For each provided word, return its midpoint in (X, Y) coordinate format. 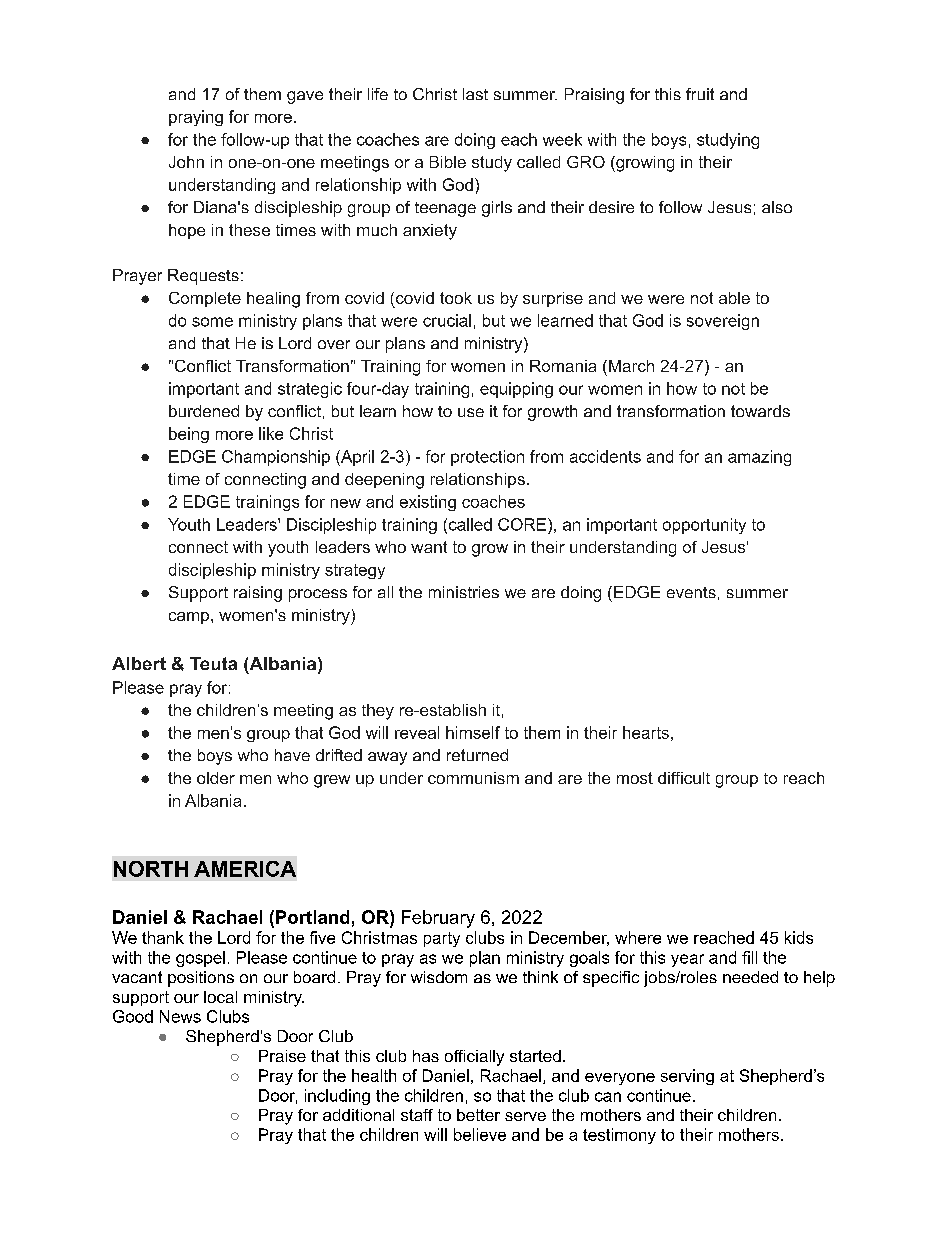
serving (687, 1077)
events (691, 592)
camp (190, 618)
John (186, 162)
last (475, 94)
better (478, 1115)
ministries (464, 592)
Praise (282, 1056)
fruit (700, 94)
